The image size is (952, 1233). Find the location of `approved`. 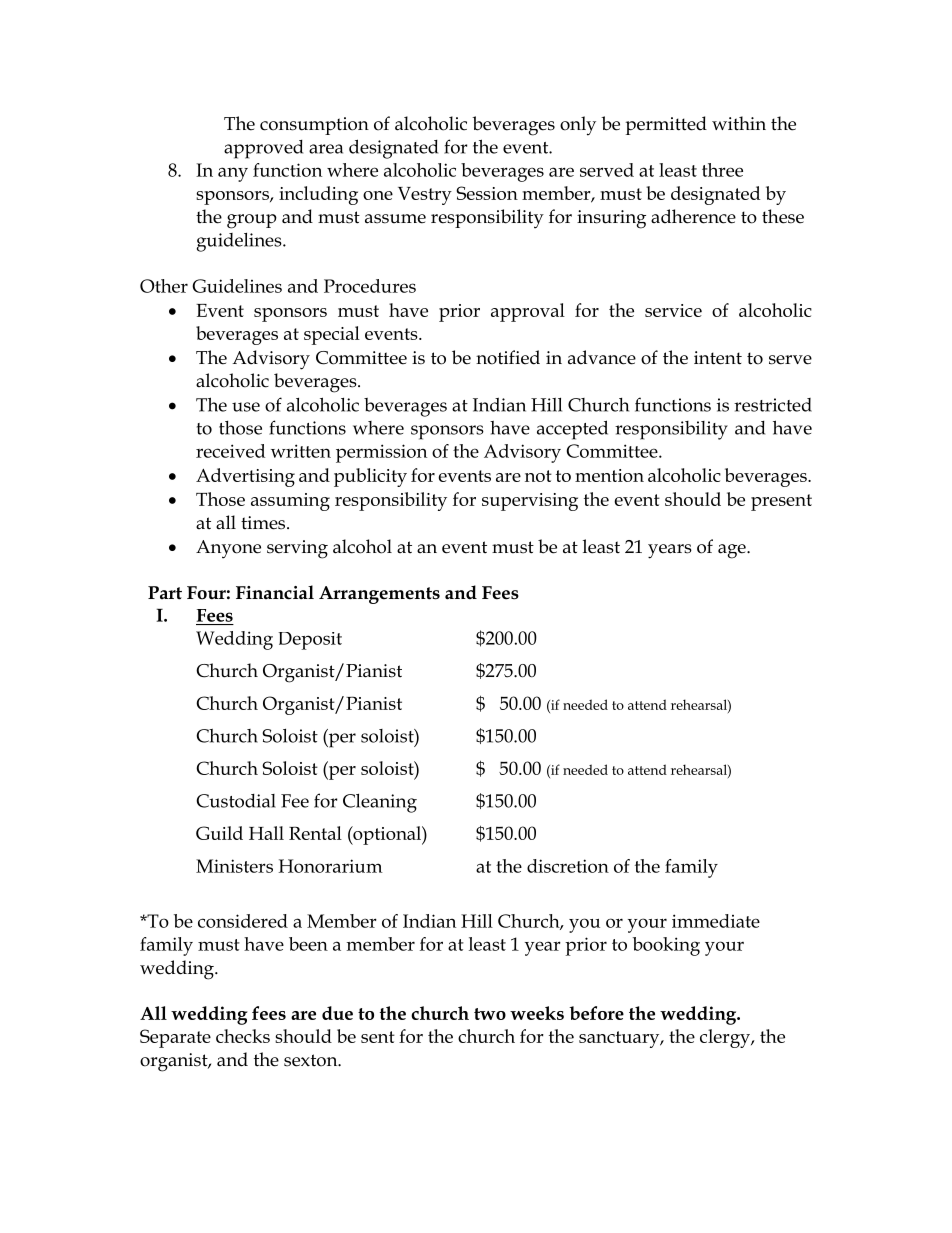

approved is located at coordinates (263, 149).
